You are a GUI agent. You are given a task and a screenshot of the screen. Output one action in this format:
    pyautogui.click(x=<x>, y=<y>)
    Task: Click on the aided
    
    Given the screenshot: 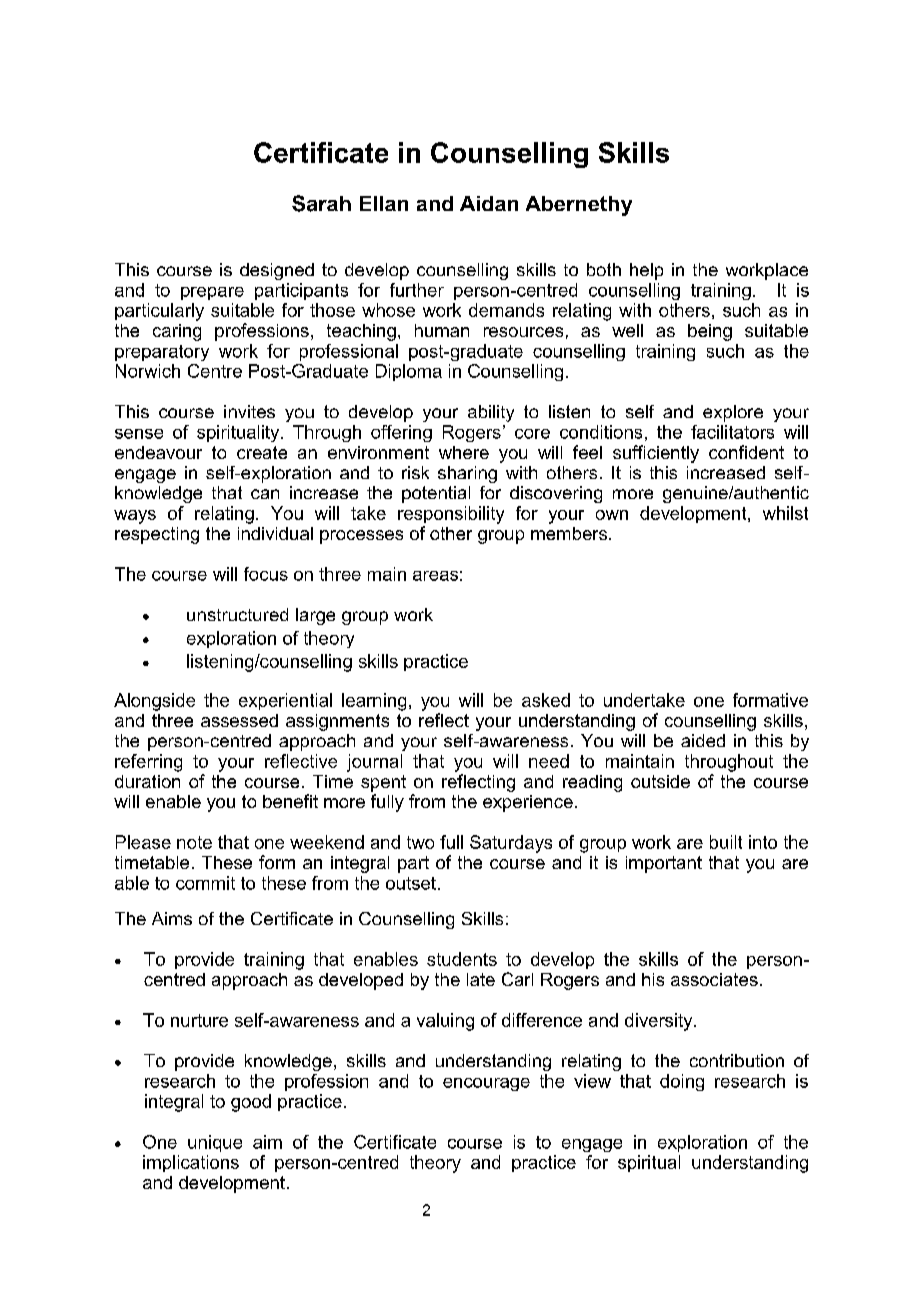 What is the action you would take?
    pyautogui.click(x=703, y=740)
